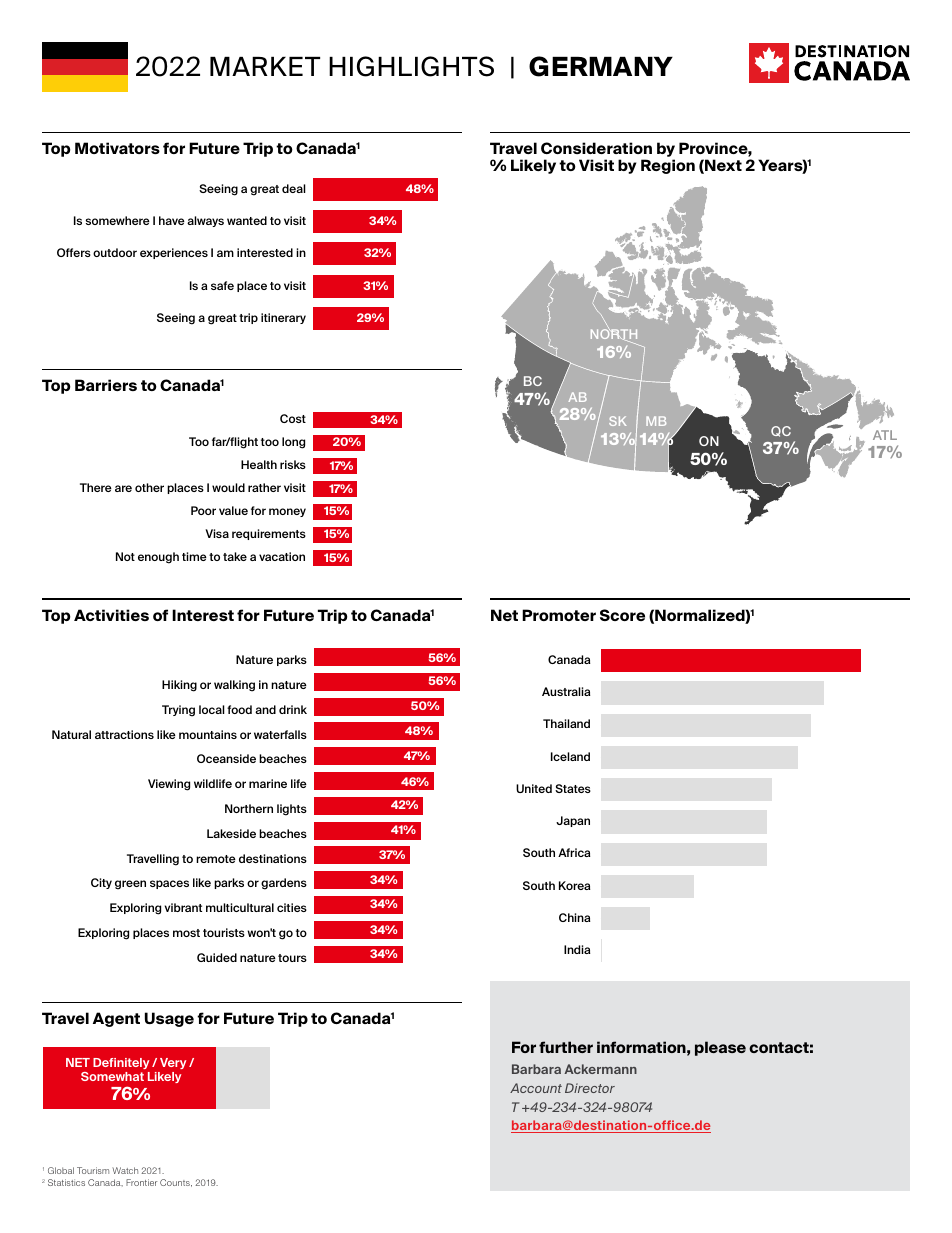  What do you see at coordinates (575, 885) in the screenshot?
I see `Korea` at bounding box center [575, 885].
